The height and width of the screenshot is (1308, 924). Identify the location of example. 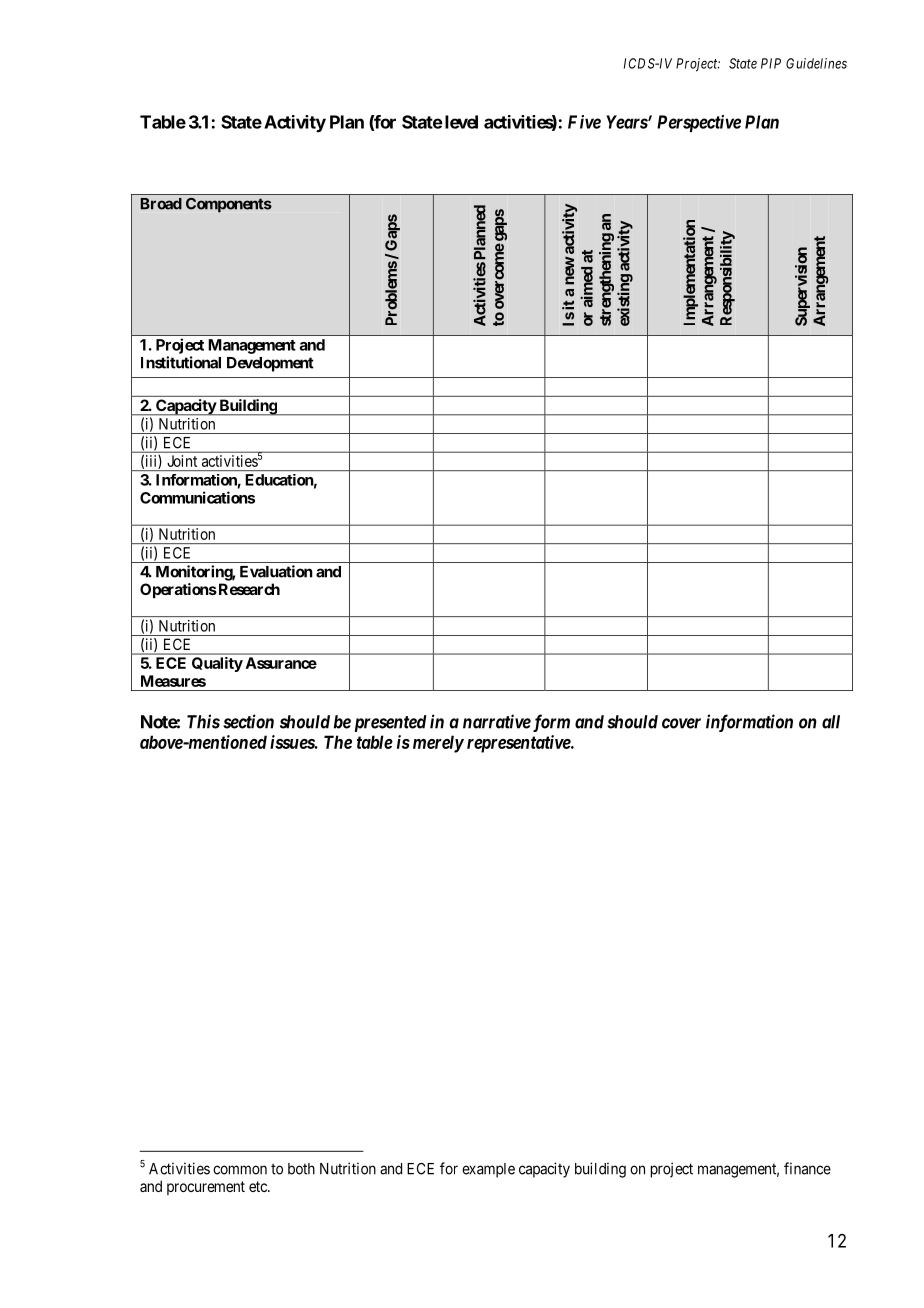
(488, 1170).
